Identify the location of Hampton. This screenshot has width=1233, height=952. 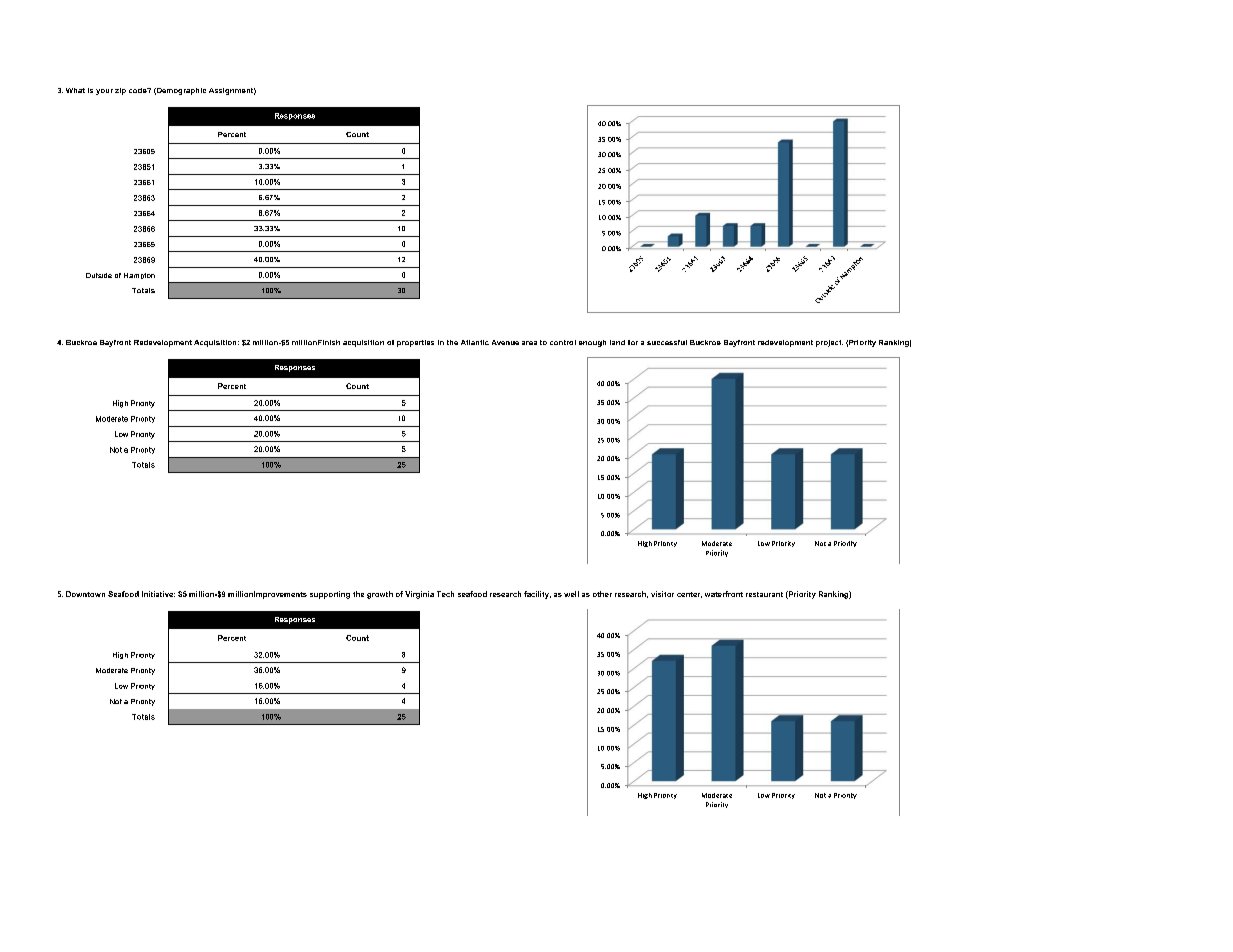
(139, 276).
